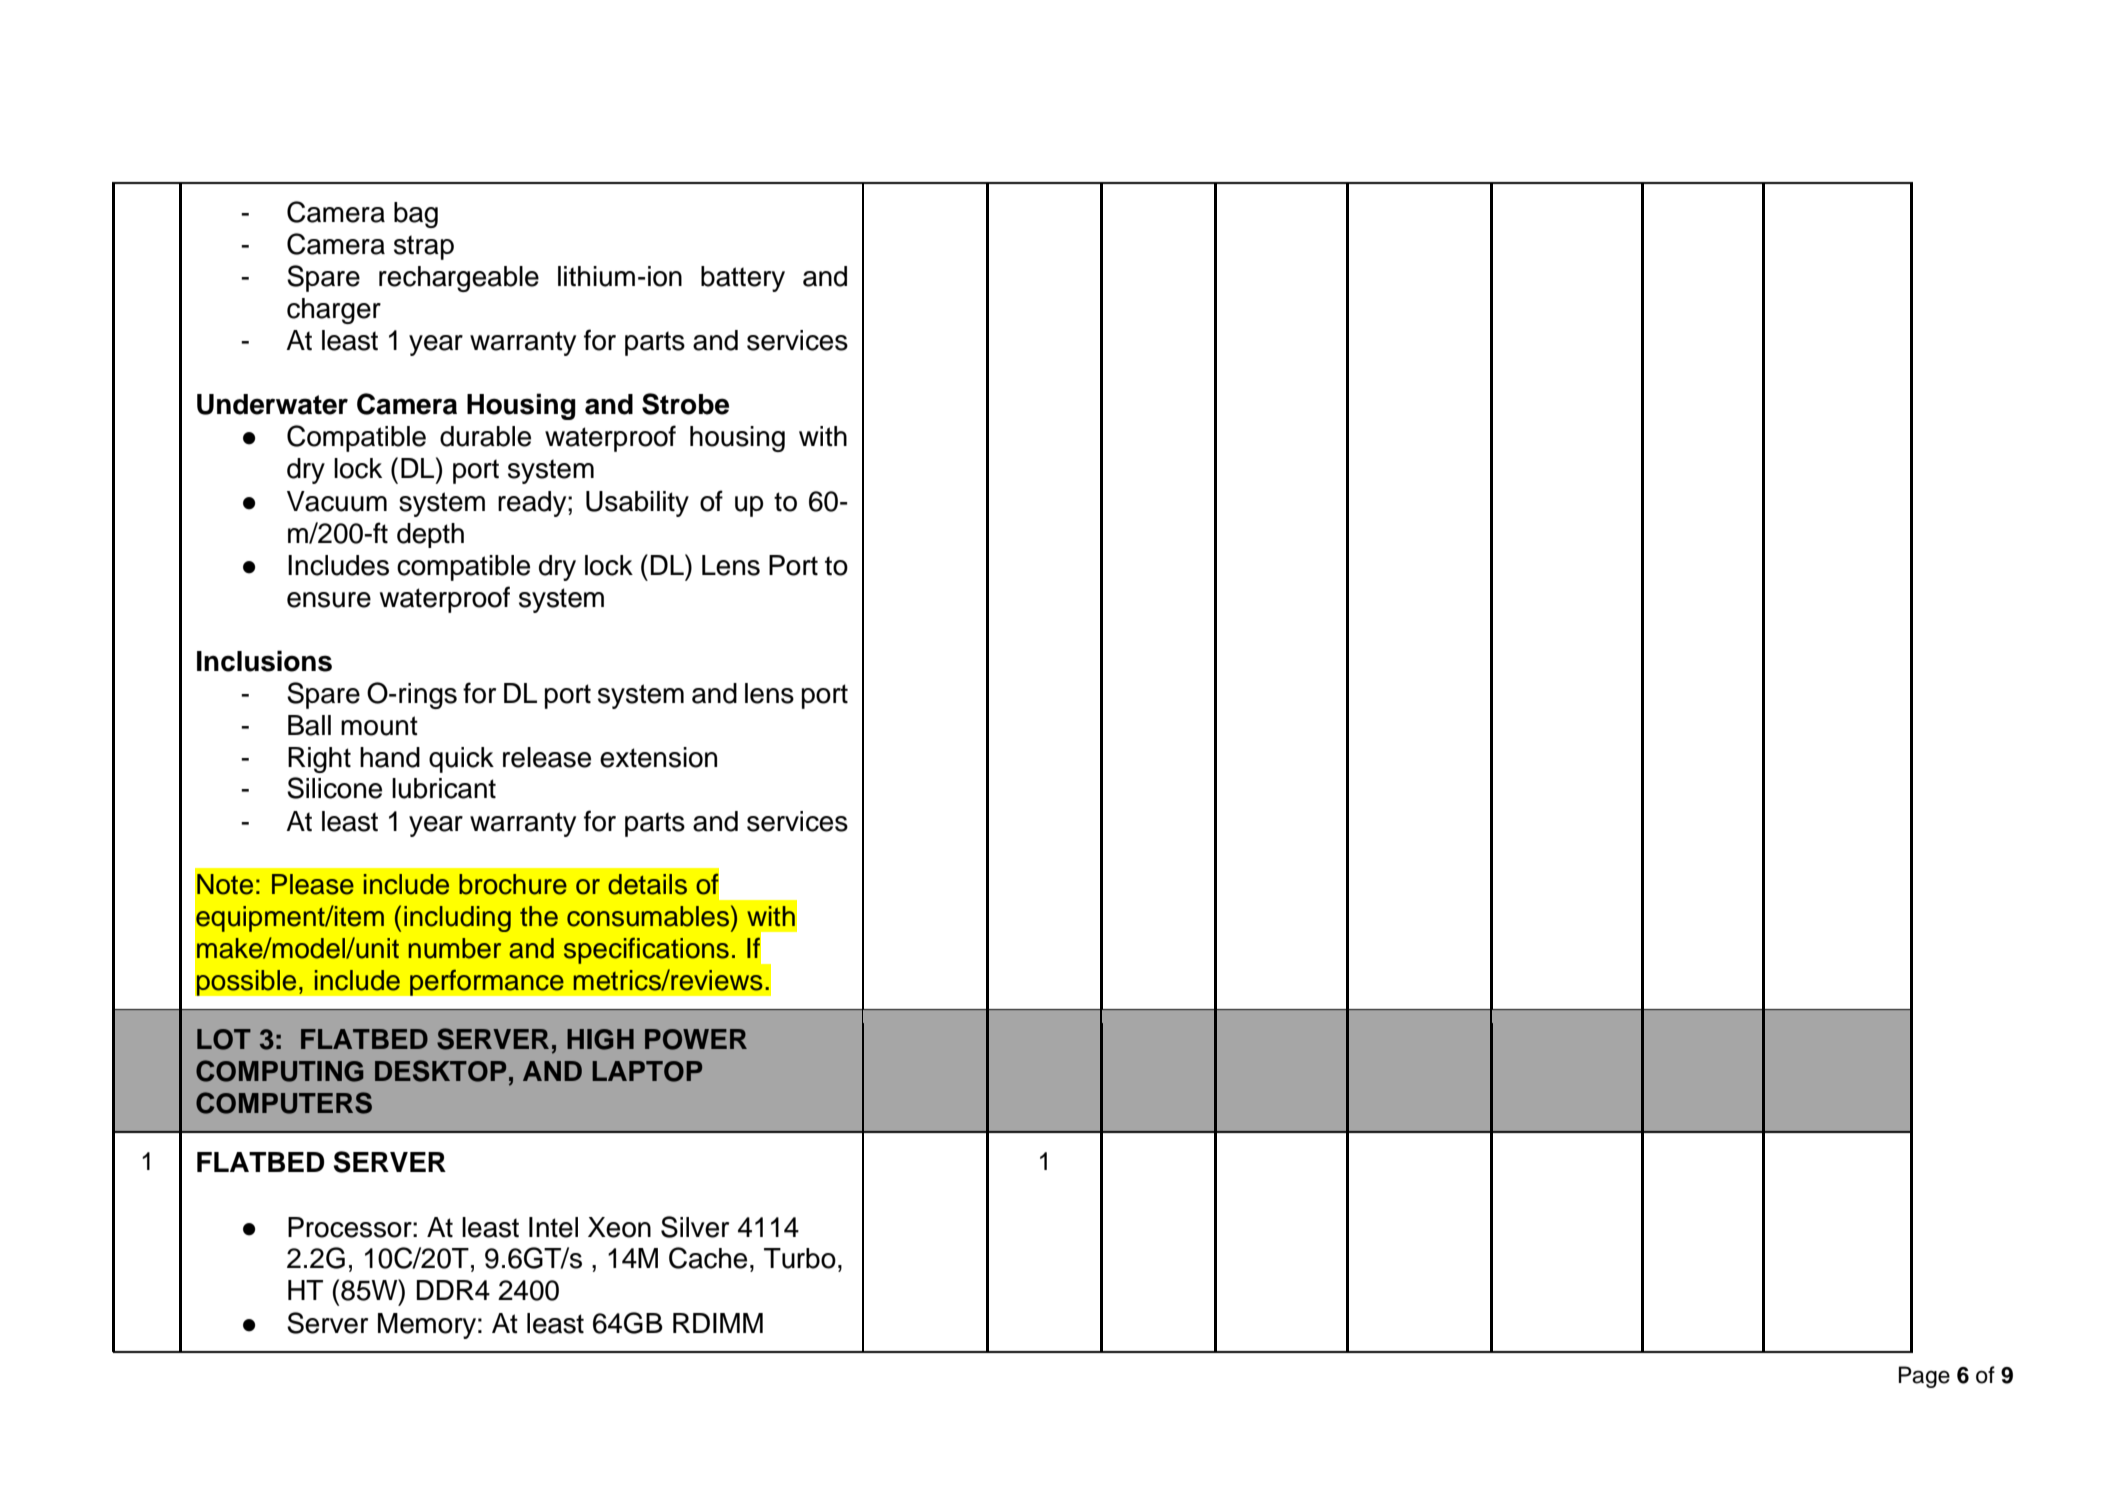  I want to click on ensure, so click(329, 600).
